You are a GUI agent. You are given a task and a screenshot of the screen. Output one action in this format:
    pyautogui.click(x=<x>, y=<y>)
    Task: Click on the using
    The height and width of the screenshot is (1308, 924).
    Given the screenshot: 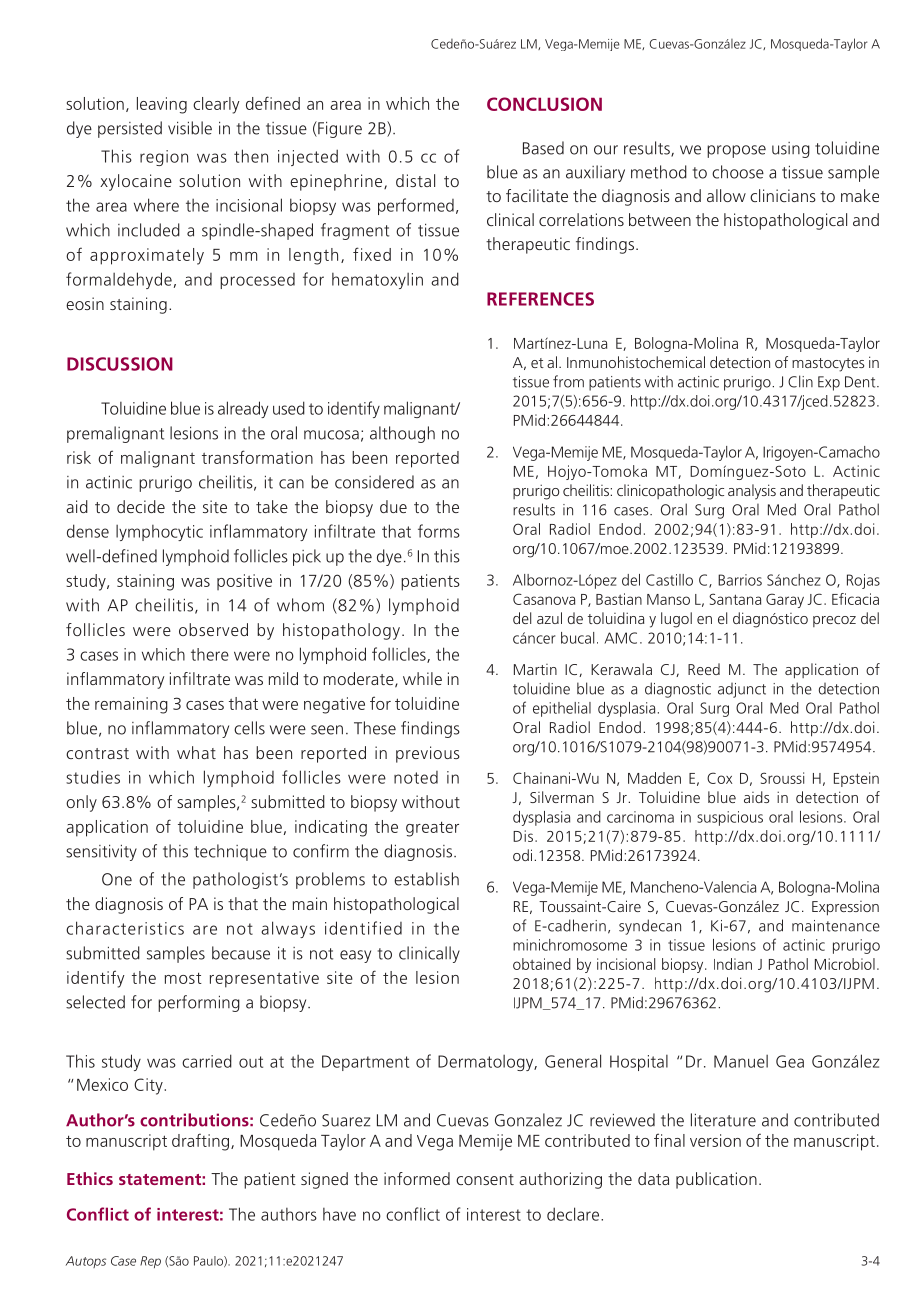 What is the action you would take?
    pyautogui.click(x=791, y=150)
